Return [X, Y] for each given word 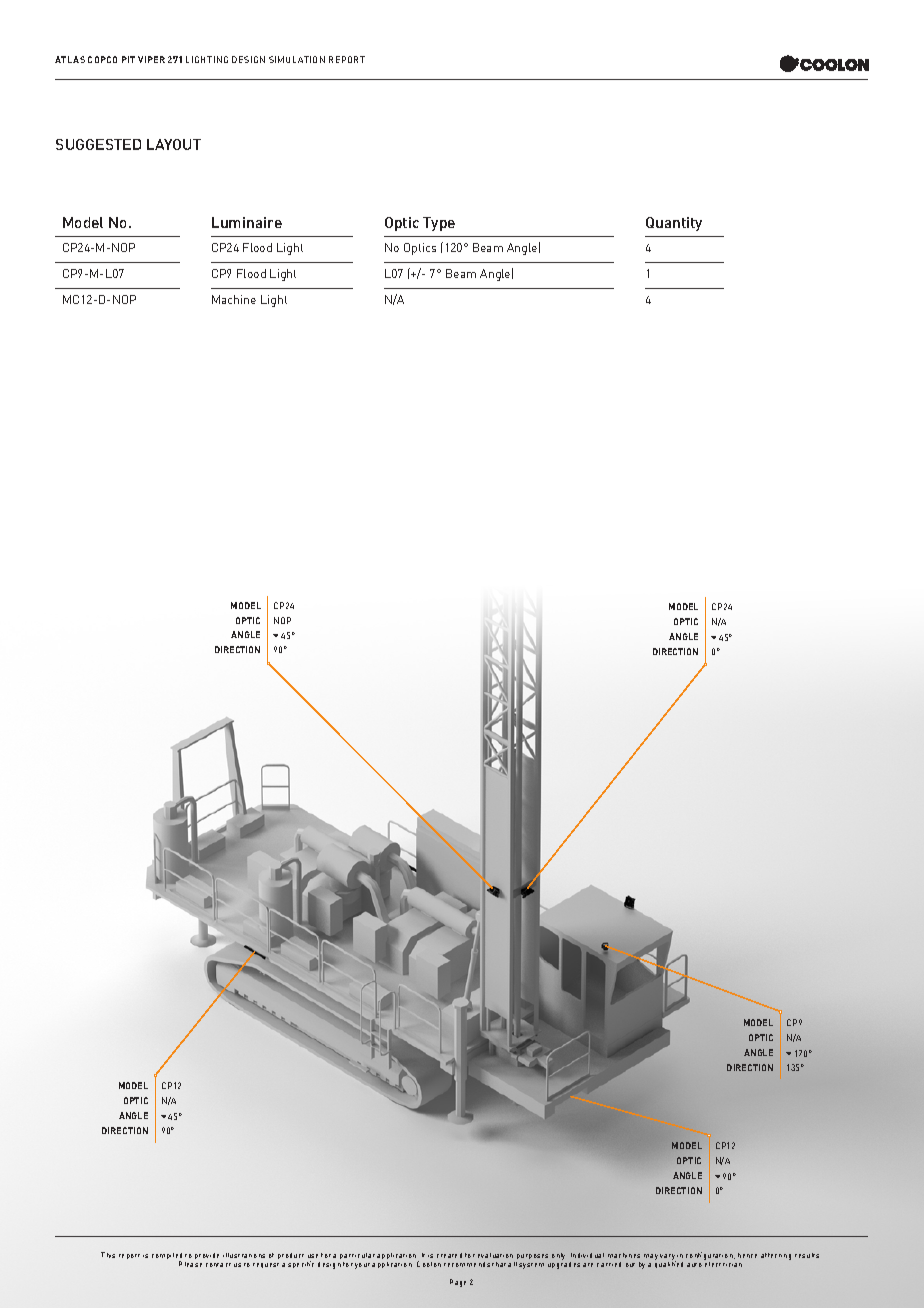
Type [439, 224]
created [449, 1255]
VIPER [151, 59]
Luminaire [247, 222]
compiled [167, 1257]
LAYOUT [174, 144]
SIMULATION [297, 59]
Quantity [674, 224]
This [108, 1255]
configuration [710, 1256]
